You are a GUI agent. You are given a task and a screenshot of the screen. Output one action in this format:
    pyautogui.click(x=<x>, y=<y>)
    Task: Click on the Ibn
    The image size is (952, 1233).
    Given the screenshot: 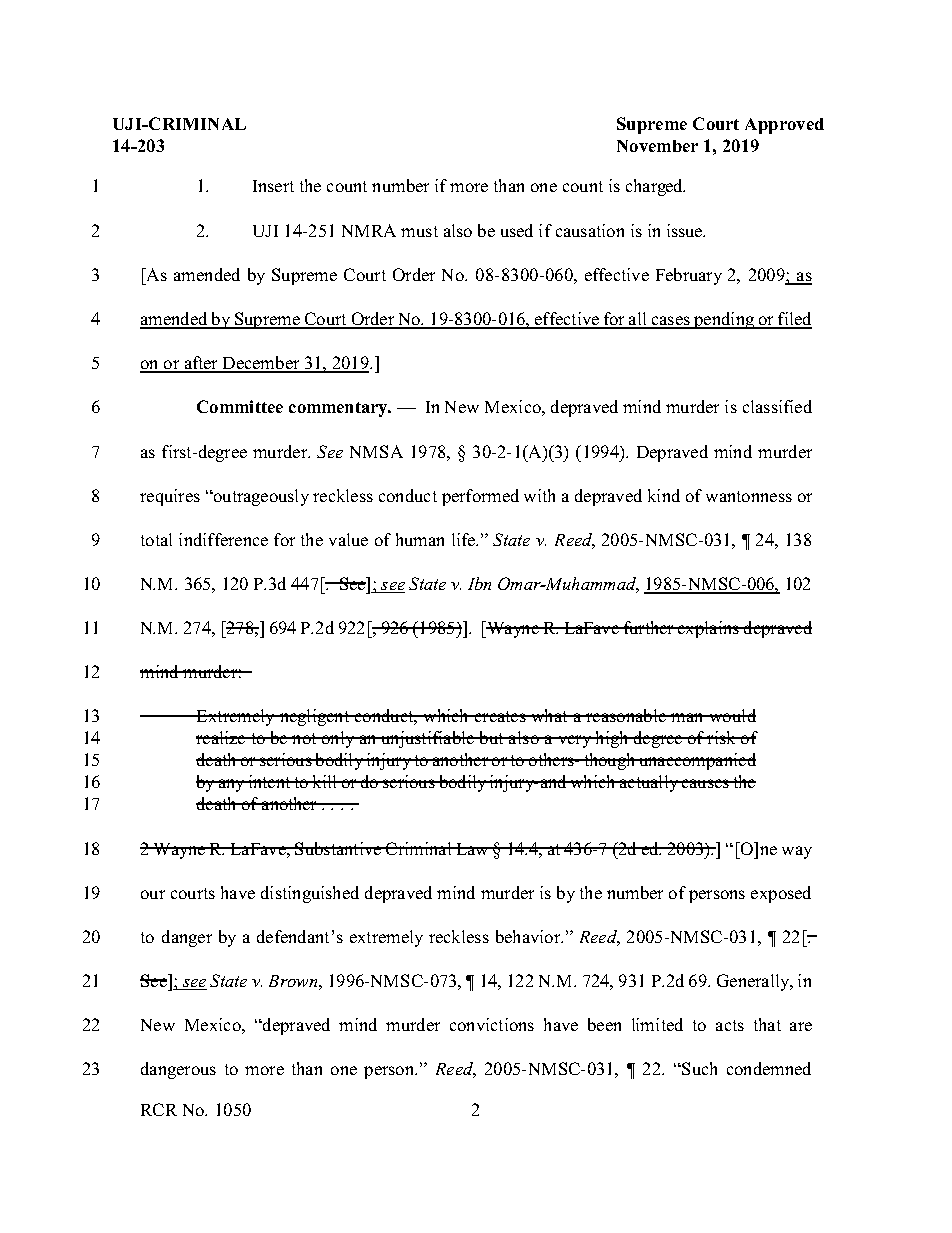 What is the action you would take?
    pyautogui.click(x=479, y=583)
